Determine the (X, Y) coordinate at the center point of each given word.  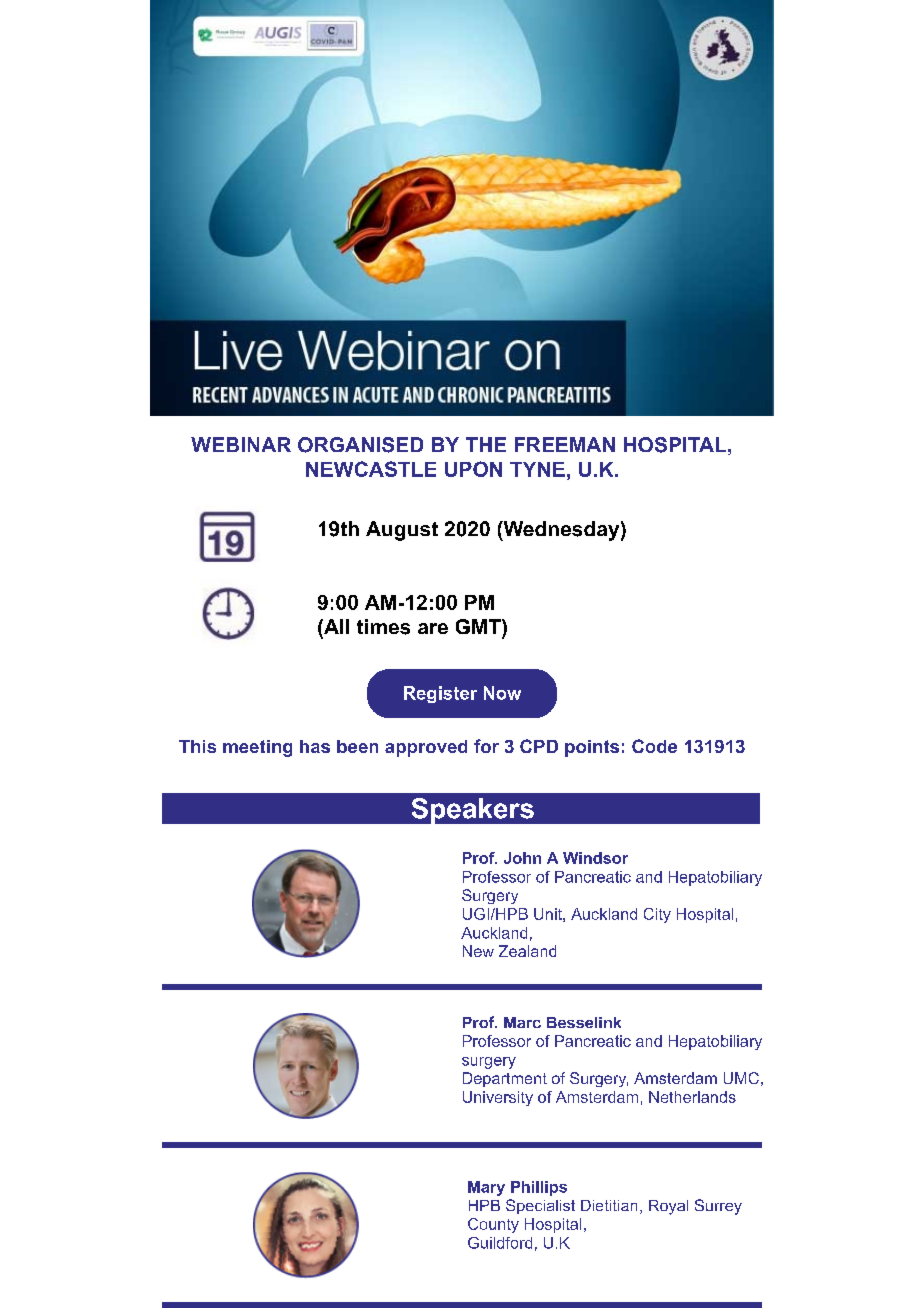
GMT (479, 626)
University (498, 1098)
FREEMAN (565, 444)
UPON (473, 469)
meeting (257, 748)
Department (505, 1079)
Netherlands (692, 1097)
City (657, 915)
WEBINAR (241, 444)
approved (426, 748)
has (315, 746)
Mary (486, 1188)
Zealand (527, 951)
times (383, 627)
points (592, 748)
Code (654, 746)
